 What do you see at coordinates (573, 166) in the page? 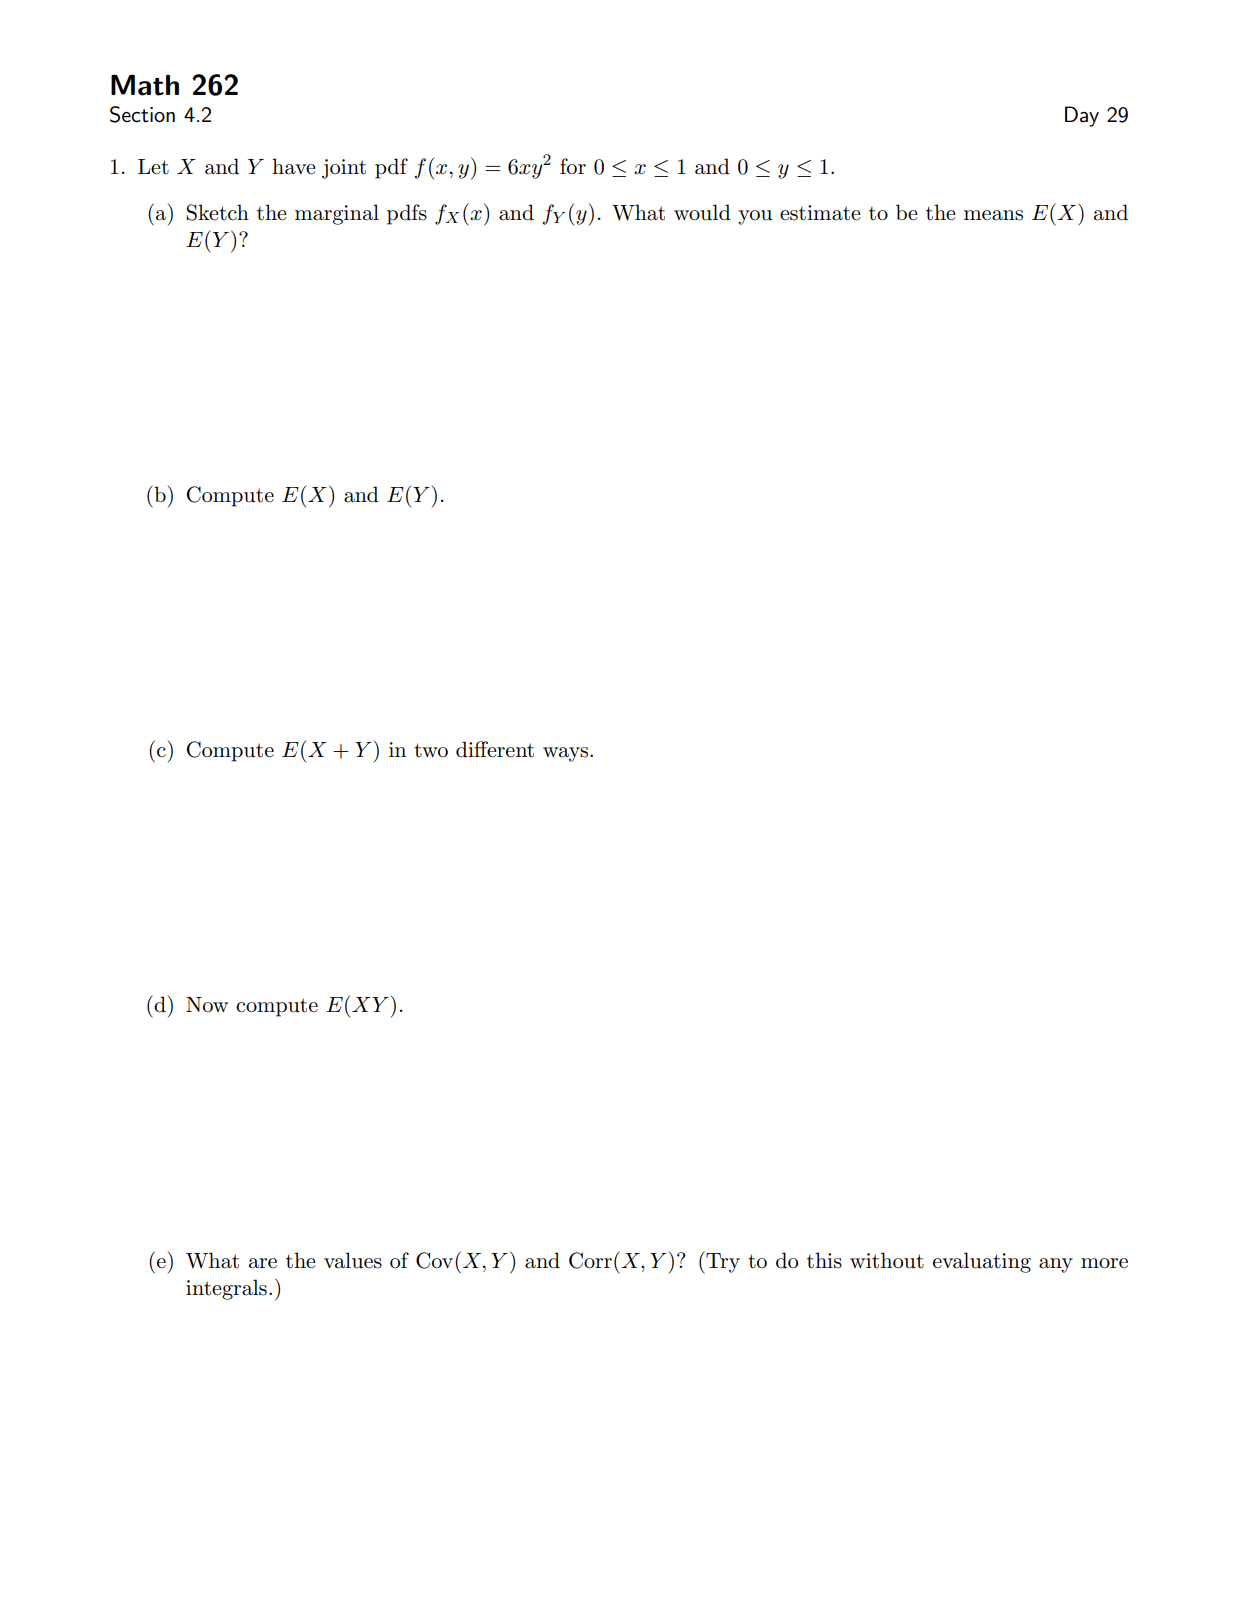
I see `for` at bounding box center [573, 166].
